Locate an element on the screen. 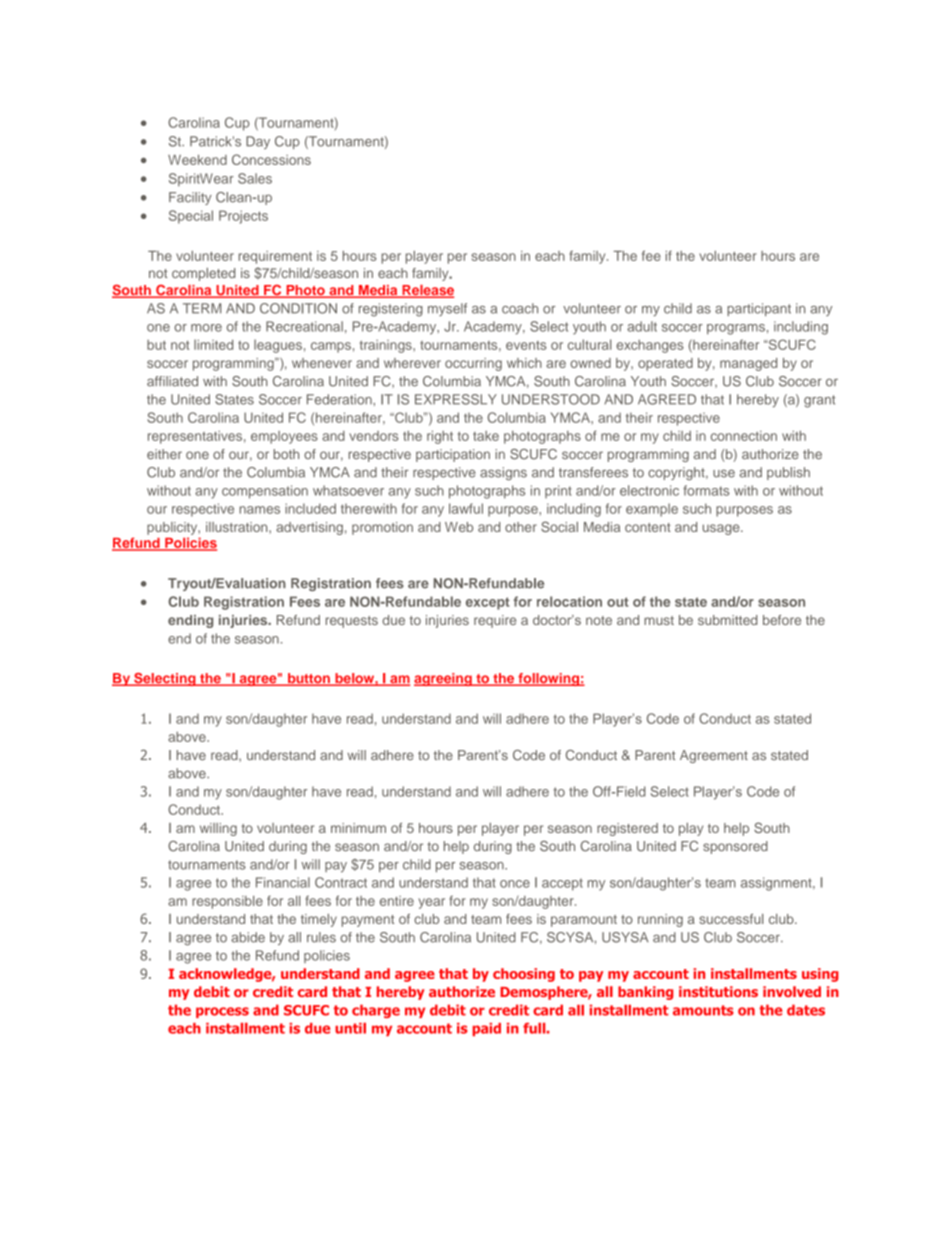 Image resolution: width=952 pixels, height=1233 pixels. submitted is located at coordinates (727, 620).
